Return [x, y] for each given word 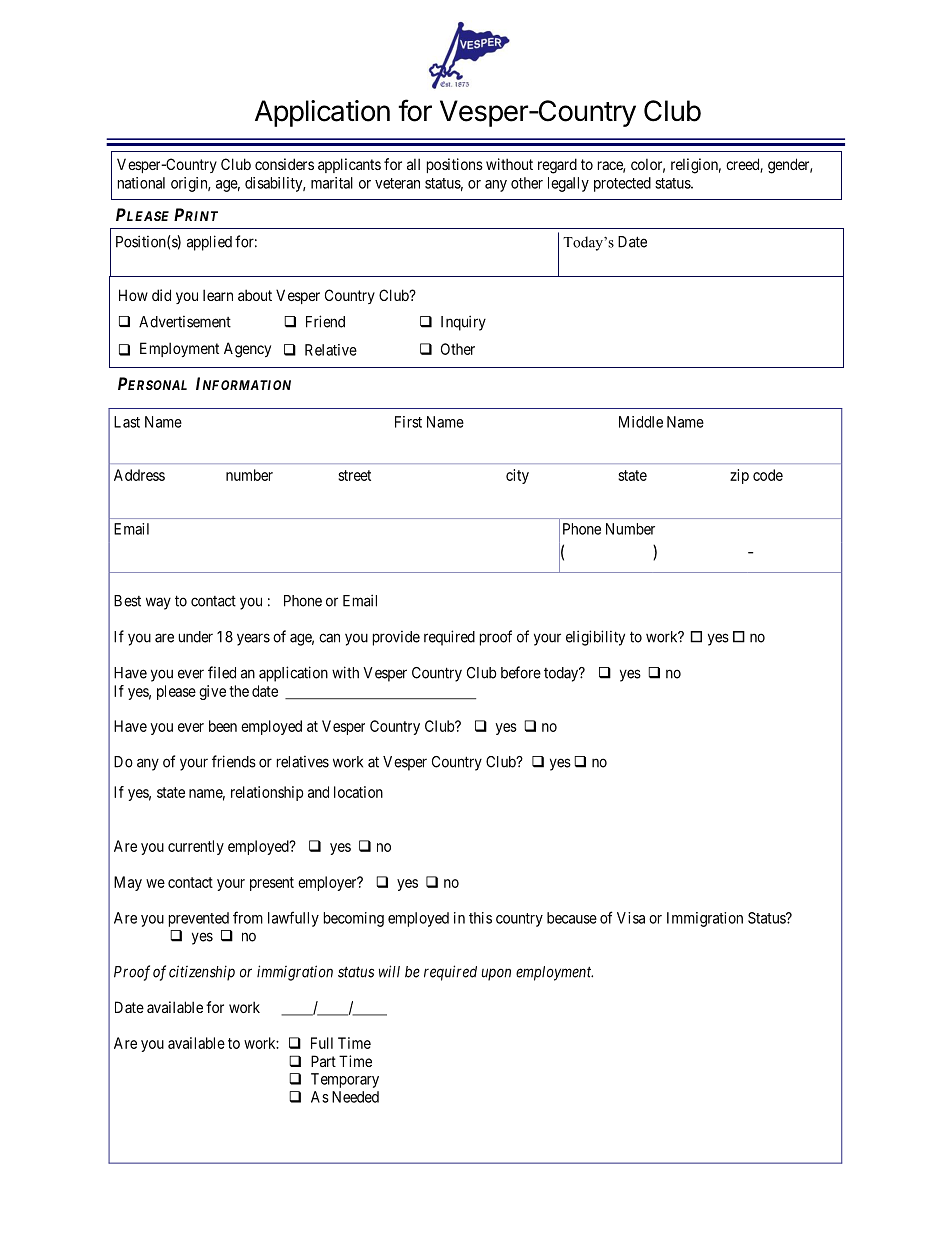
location [358, 792]
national [141, 183]
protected [622, 184]
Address [139, 475]
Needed [355, 1097]
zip [739, 476]
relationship [267, 793]
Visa [631, 918]
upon [496, 974]
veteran [397, 183]
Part [323, 1061]
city [517, 476]
